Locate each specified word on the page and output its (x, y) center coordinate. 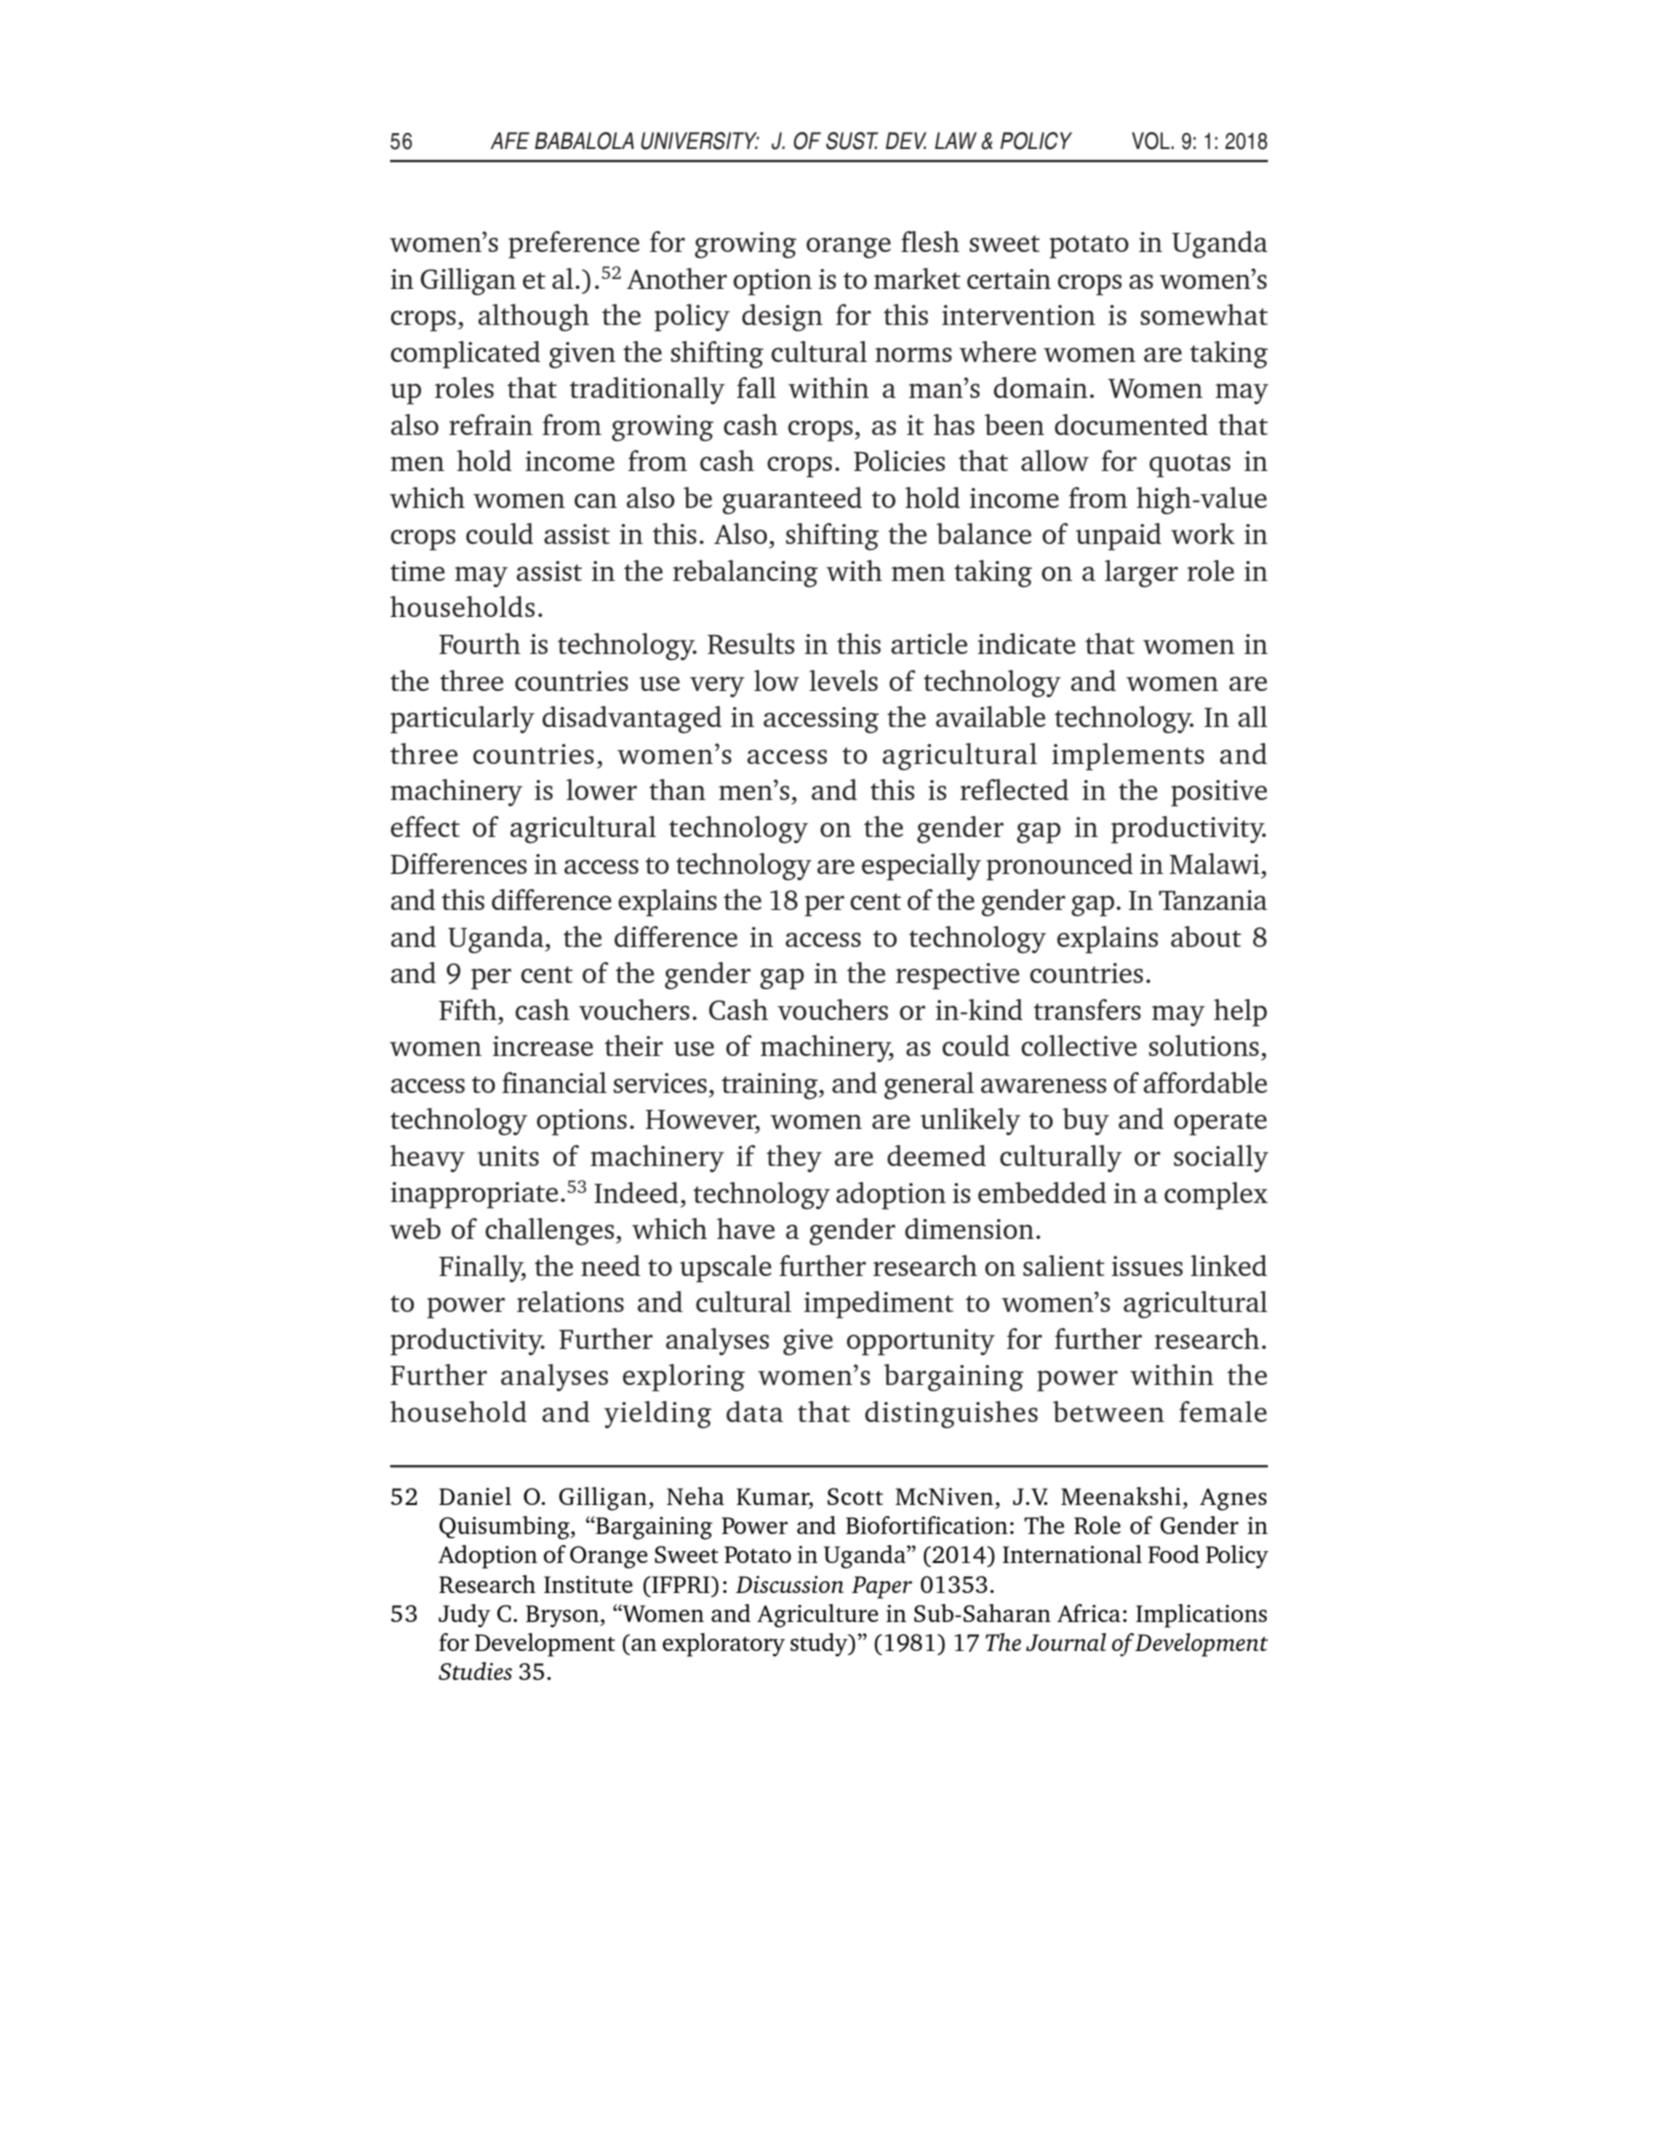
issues (1147, 1266)
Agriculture (817, 1616)
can (595, 500)
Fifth (468, 1009)
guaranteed (792, 501)
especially (921, 867)
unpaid (1118, 537)
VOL (1152, 141)
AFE (510, 140)
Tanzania (1213, 900)
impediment (879, 1305)
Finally (482, 1268)
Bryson (563, 1616)
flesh (930, 241)
